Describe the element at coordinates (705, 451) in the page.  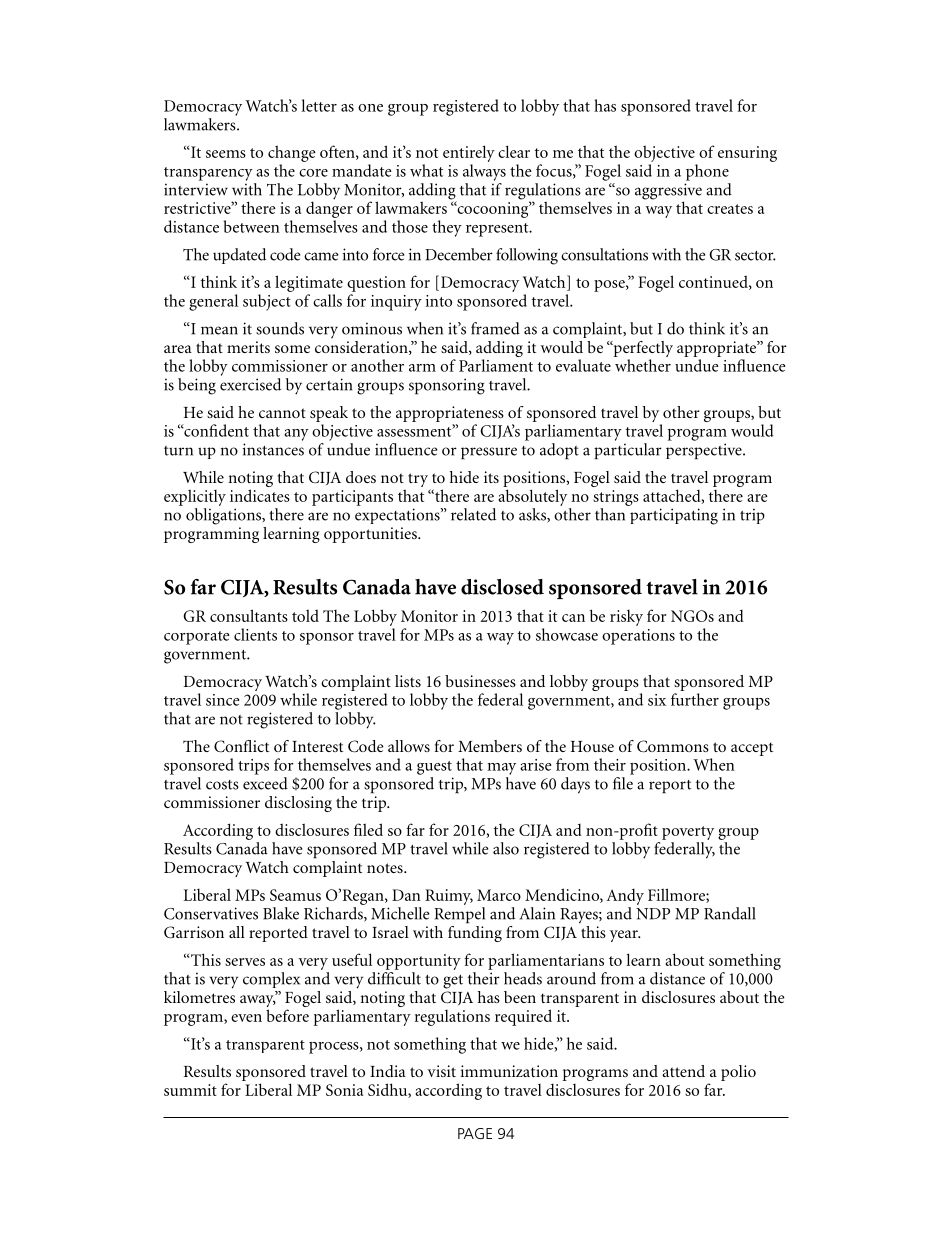
I see `perspective` at that location.
